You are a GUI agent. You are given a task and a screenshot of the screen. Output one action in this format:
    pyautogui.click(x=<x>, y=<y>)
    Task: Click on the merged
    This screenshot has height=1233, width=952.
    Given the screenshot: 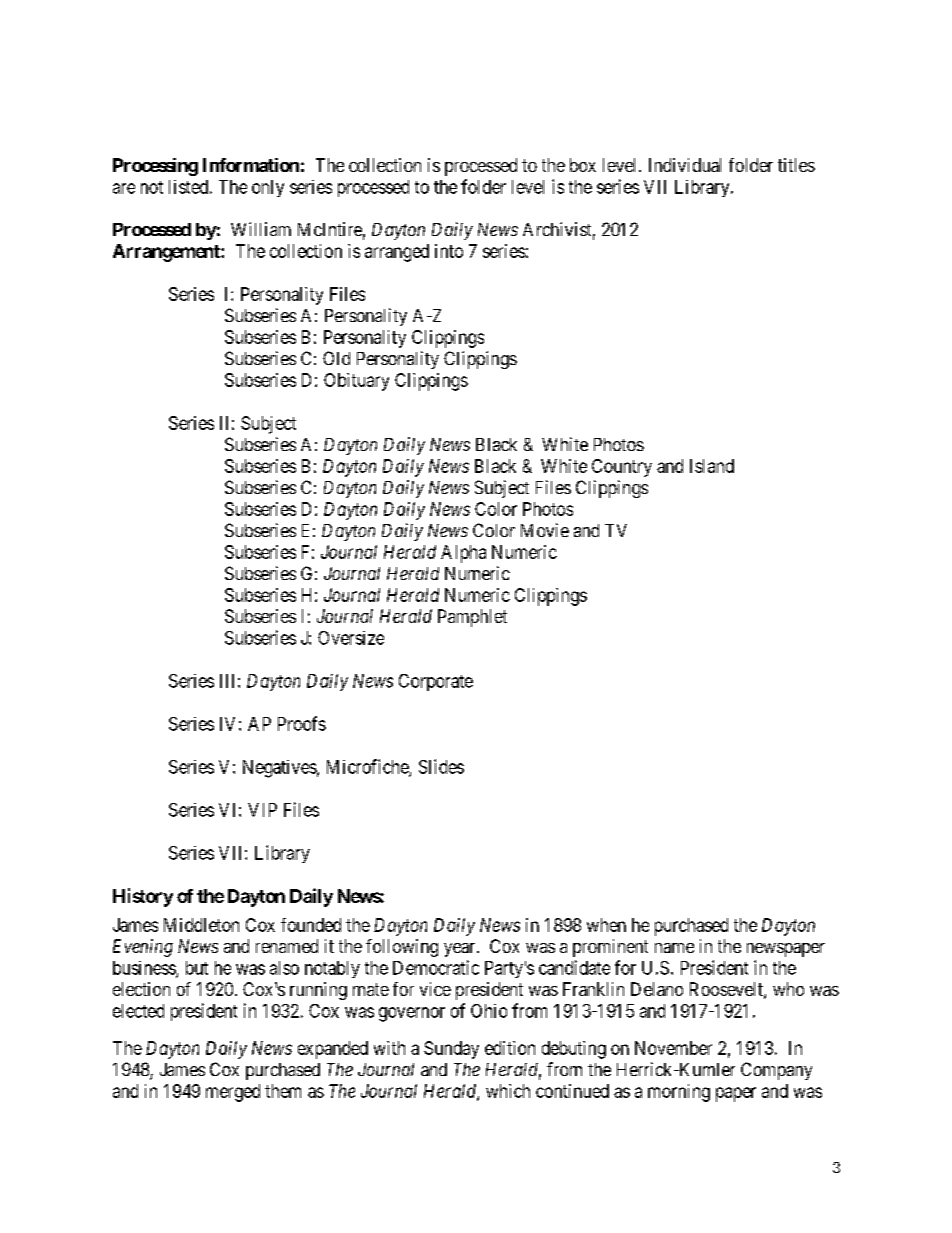 What is the action you would take?
    pyautogui.click(x=233, y=1093)
